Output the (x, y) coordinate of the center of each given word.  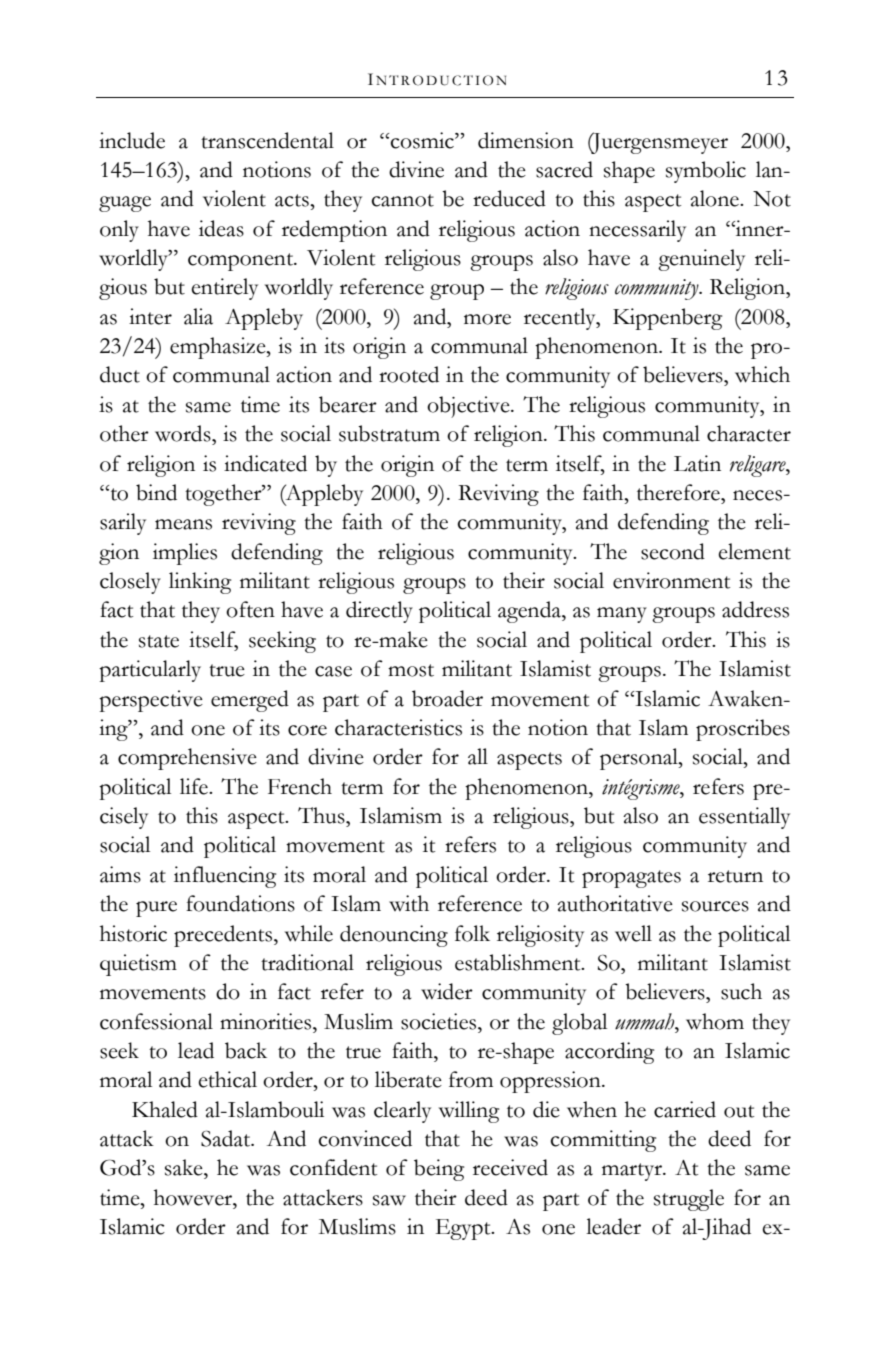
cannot (402, 200)
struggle (689, 1200)
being (439, 1170)
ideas (221, 228)
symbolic (706, 172)
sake (185, 1167)
